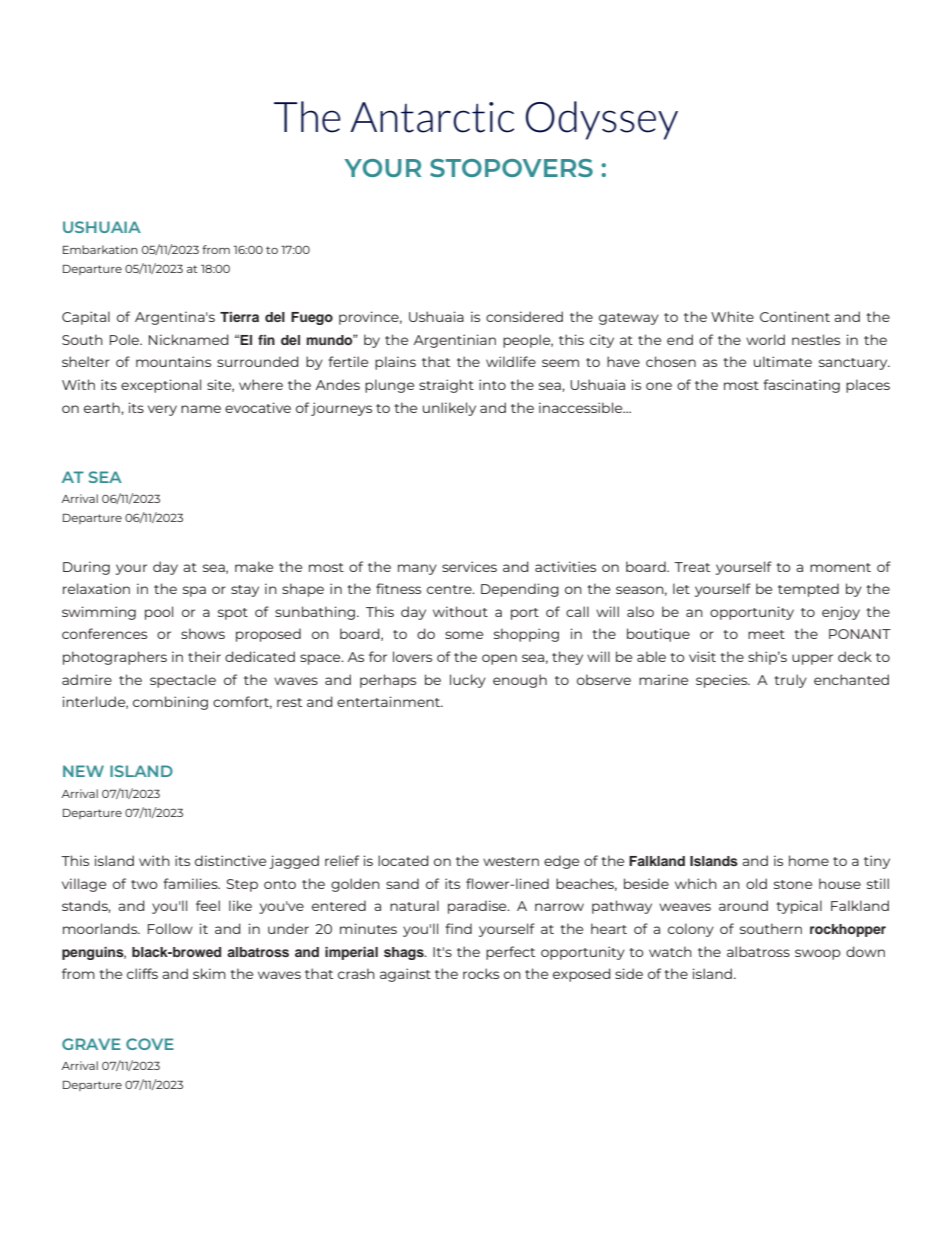 This page has height=1233, width=952. What do you see at coordinates (150, 1044) in the page?
I see `COVE` at bounding box center [150, 1044].
